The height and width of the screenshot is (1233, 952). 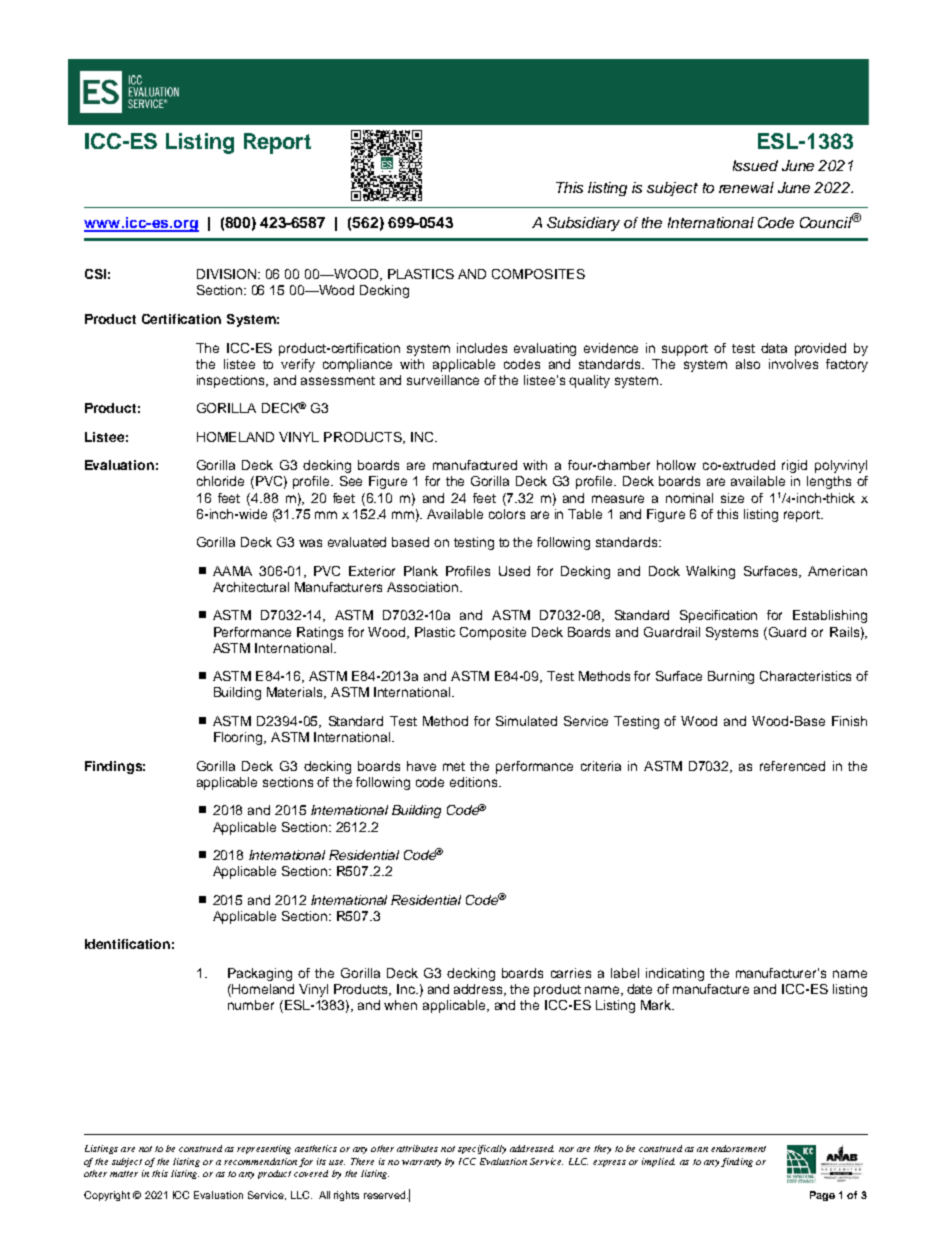 What do you see at coordinates (400, 1005) in the screenshot?
I see `when` at bounding box center [400, 1005].
